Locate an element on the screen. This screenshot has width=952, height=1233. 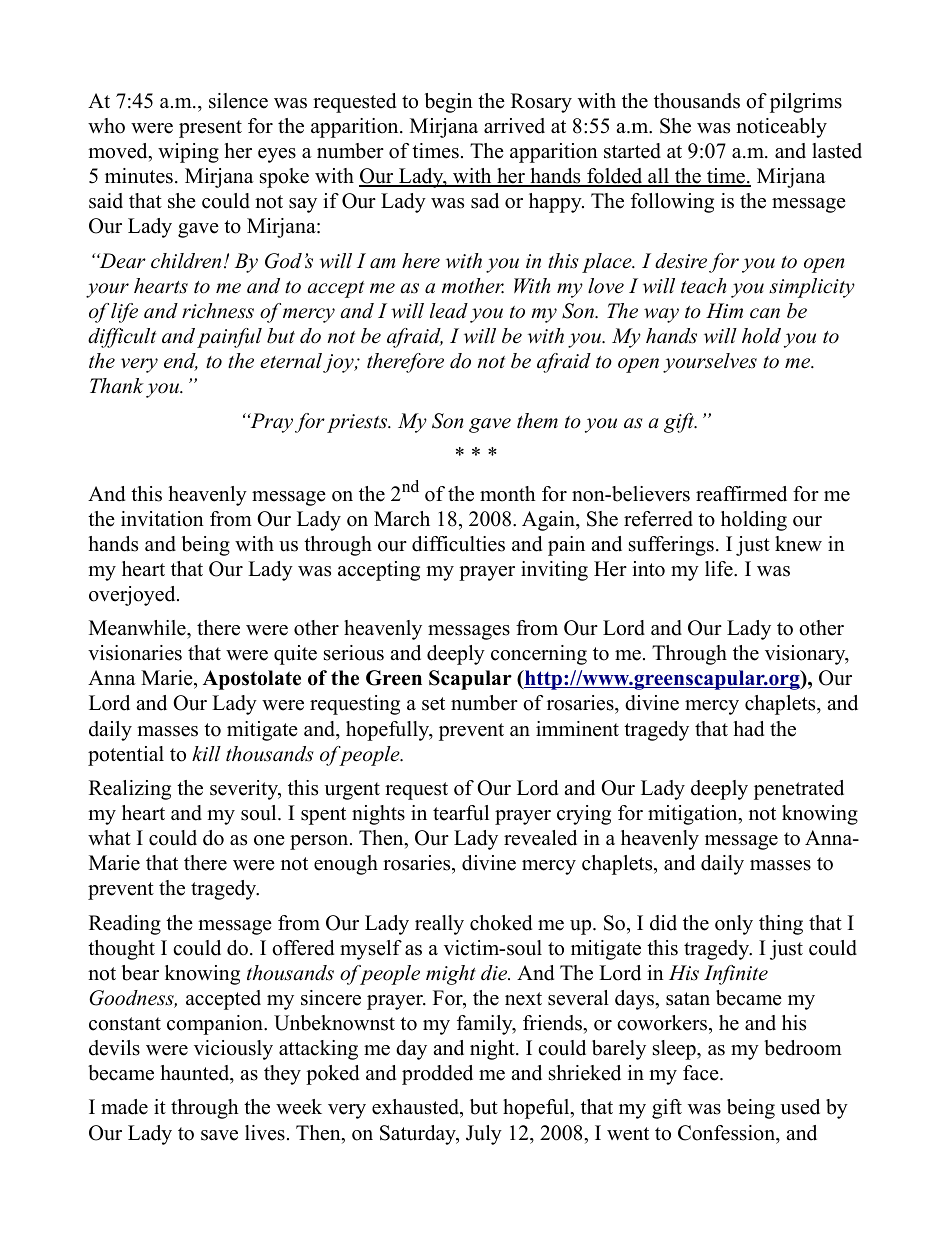
save is located at coordinates (219, 1135).
